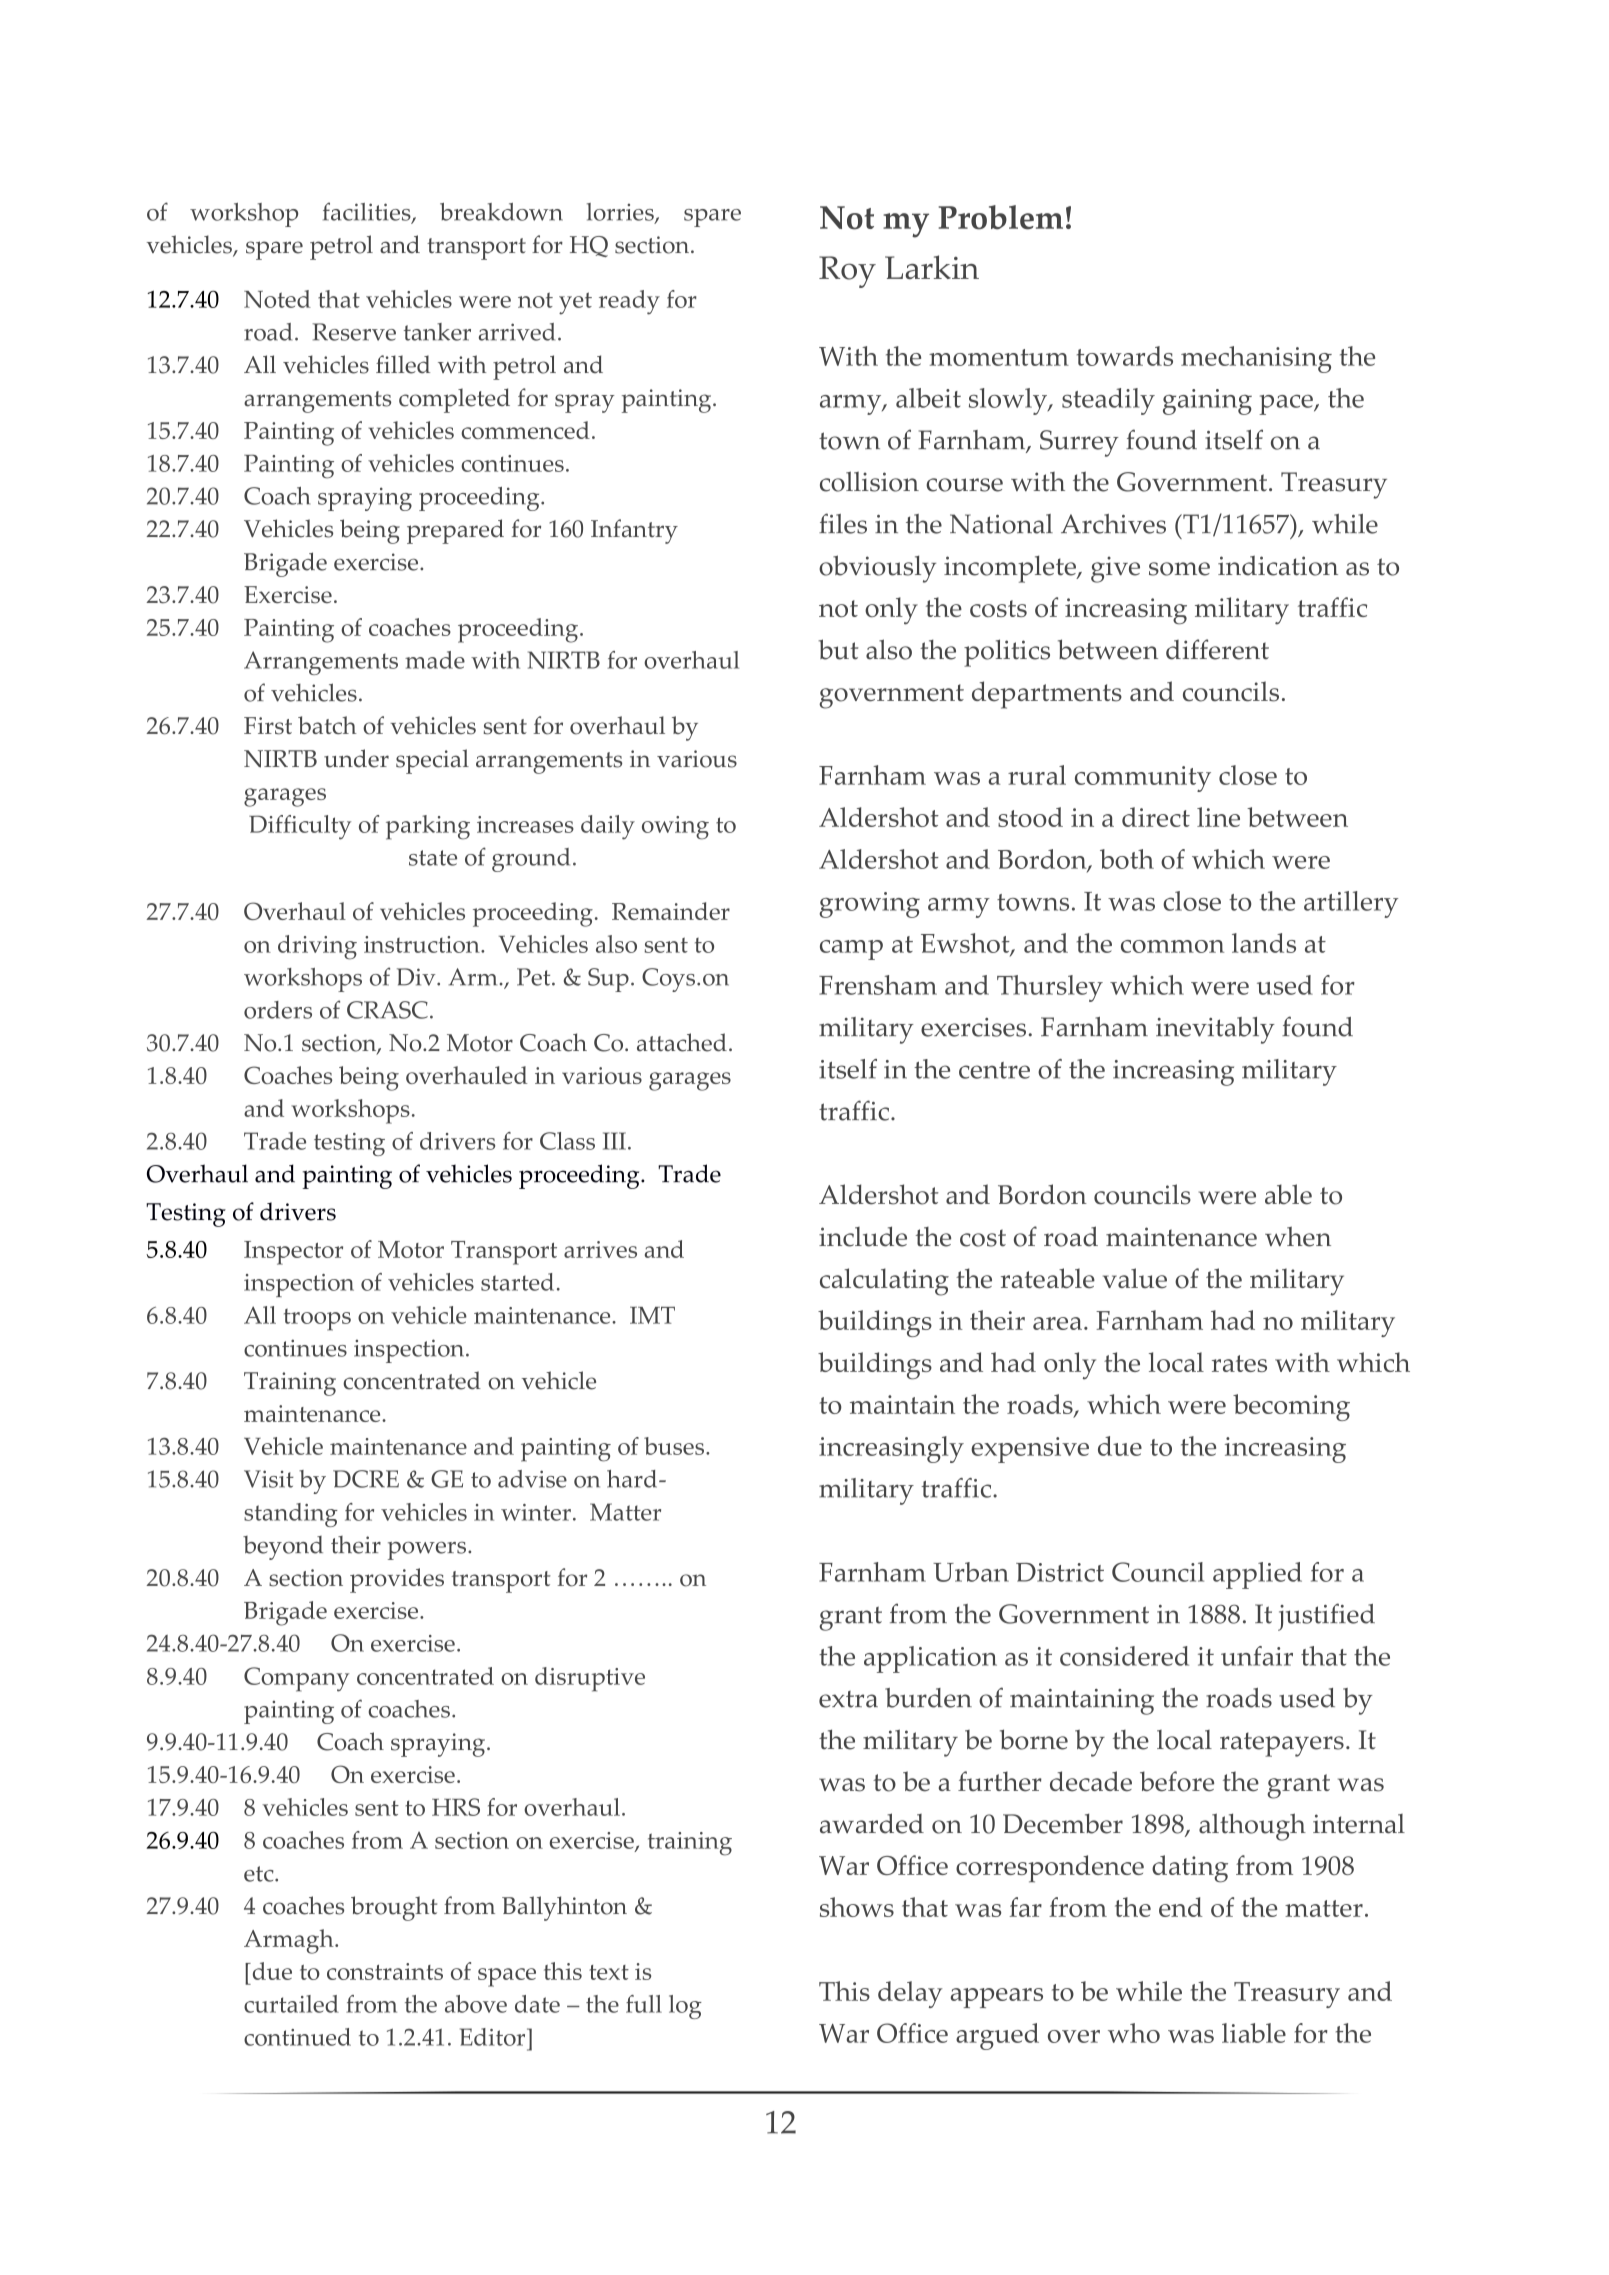  What do you see at coordinates (863, 1236) in the screenshot?
I see `include` at bounding box center [863, 1236].
